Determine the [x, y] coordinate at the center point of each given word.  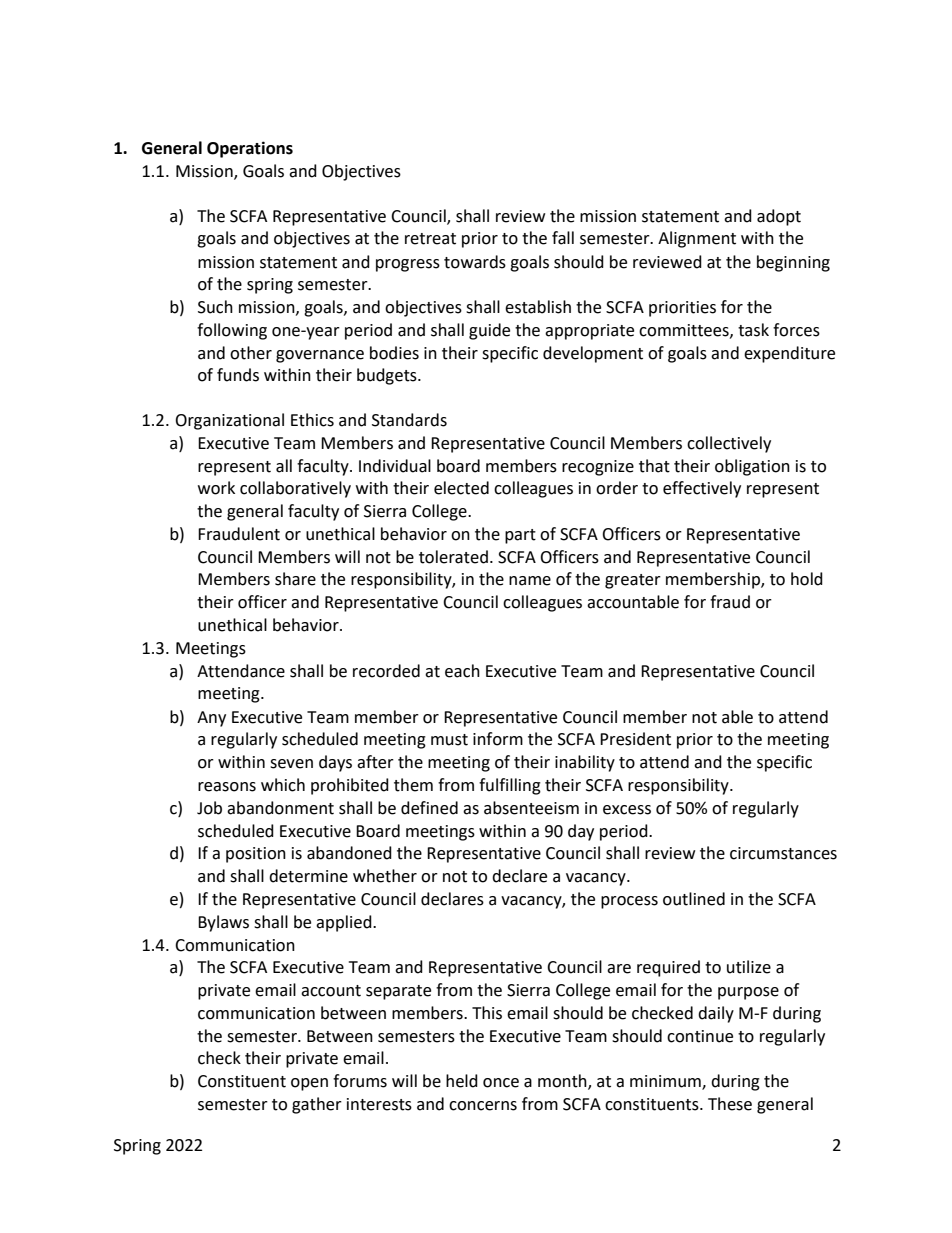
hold [807, 579]
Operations [250, 149]
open [309, 1084]
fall [563, 238]
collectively [729, 444]
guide [489, 331]
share [295, 579]
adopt [779, 217]
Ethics [312, 420]
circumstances [783, 853]
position [256, 855]
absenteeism [531, 808]
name [530, 581]
